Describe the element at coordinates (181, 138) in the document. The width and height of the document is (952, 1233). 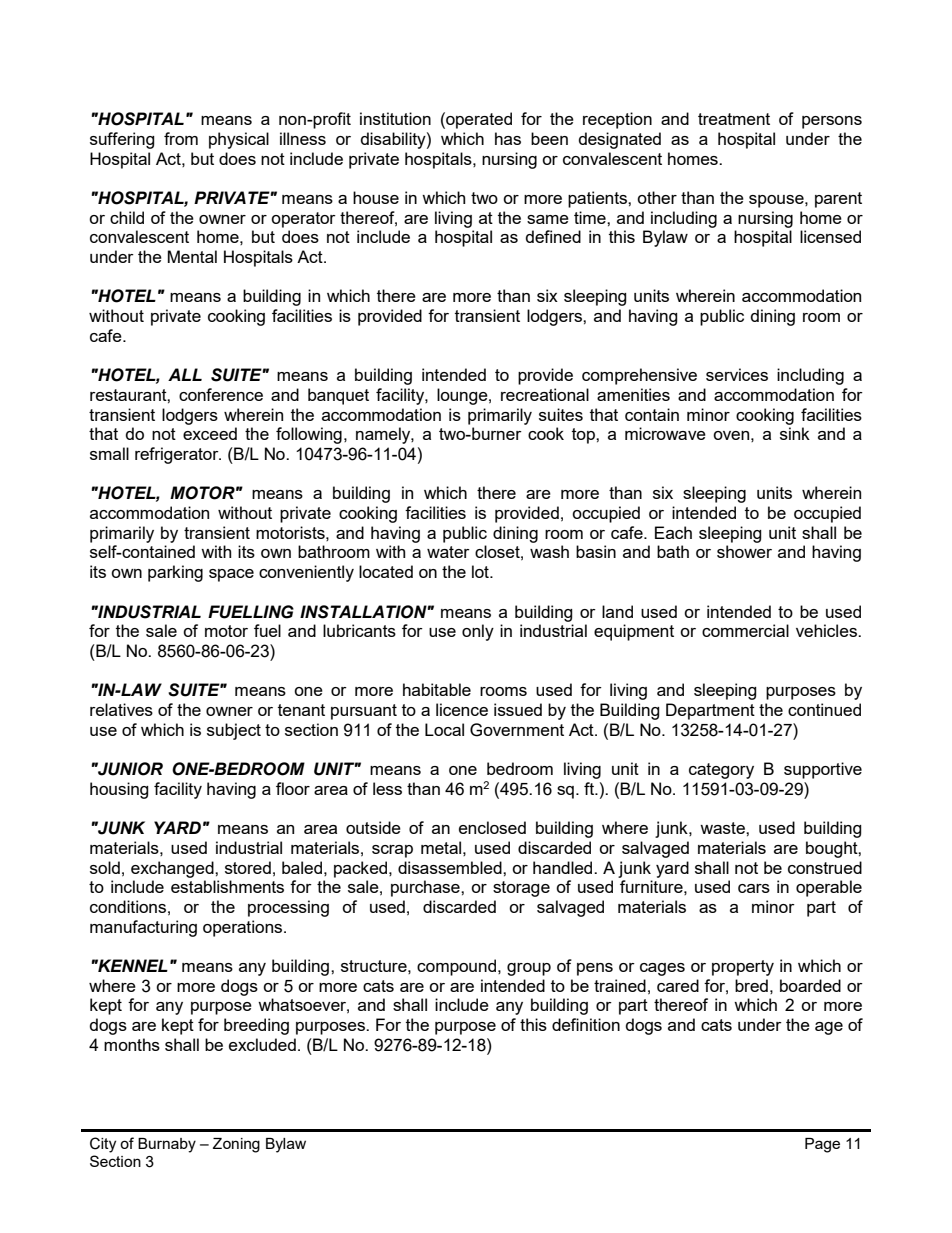
I see `from` at that location.
